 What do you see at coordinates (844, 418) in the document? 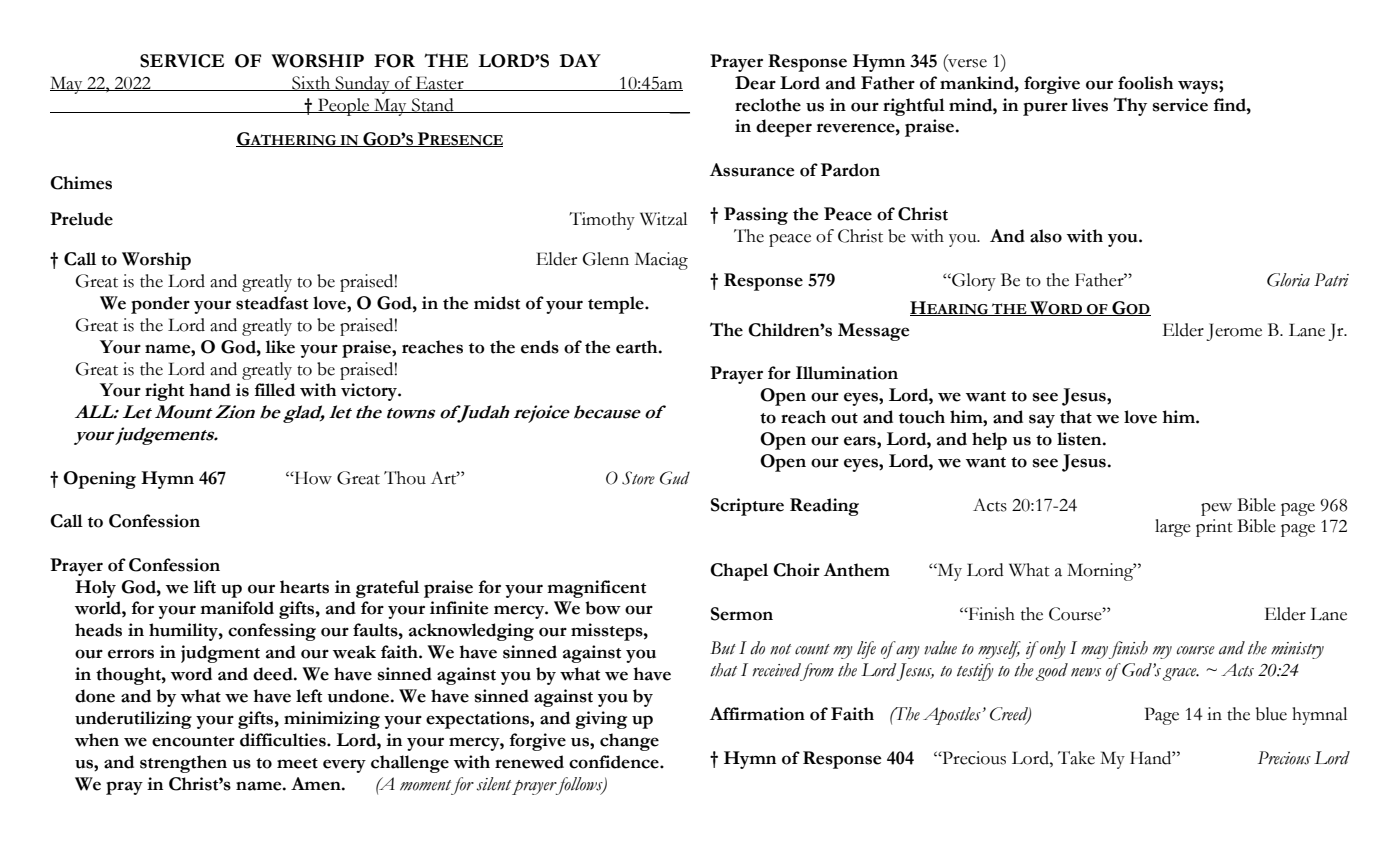
I see `out` at bounding box center [844, 418].
